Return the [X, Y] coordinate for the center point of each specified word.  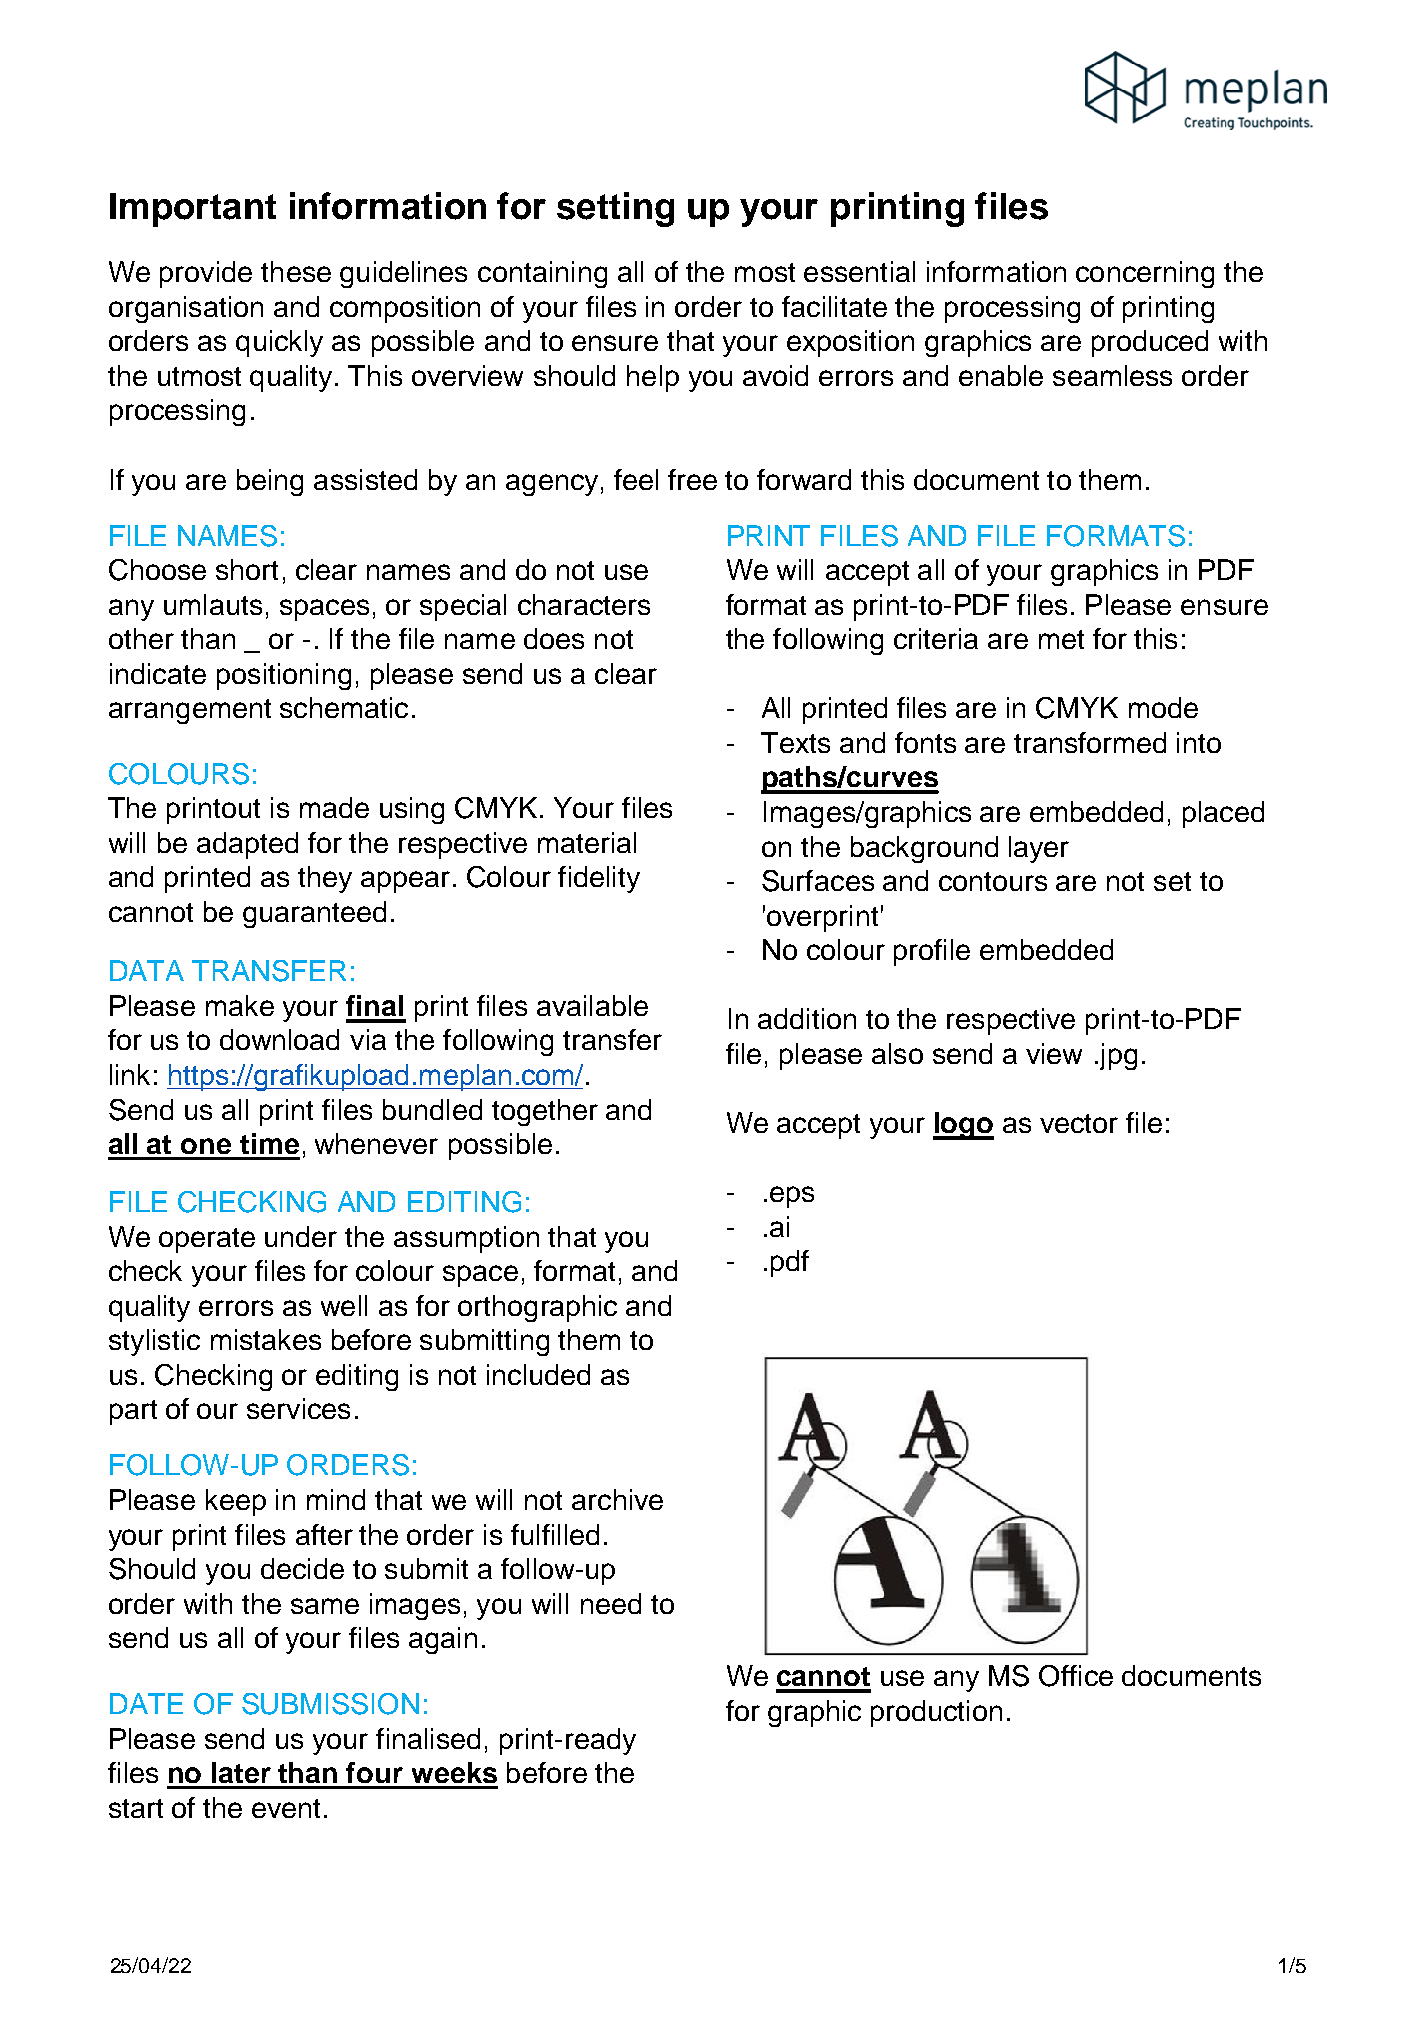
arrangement [190, 711]
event [286, 1808]
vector [1079, 1123]
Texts [795, 742]
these [296, 271]
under [301, 1236]
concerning [1145, 274]
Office [1076, 1676]
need [611, 1603]
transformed [1090, 742]
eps [792, 1197]
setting [615, 209]
